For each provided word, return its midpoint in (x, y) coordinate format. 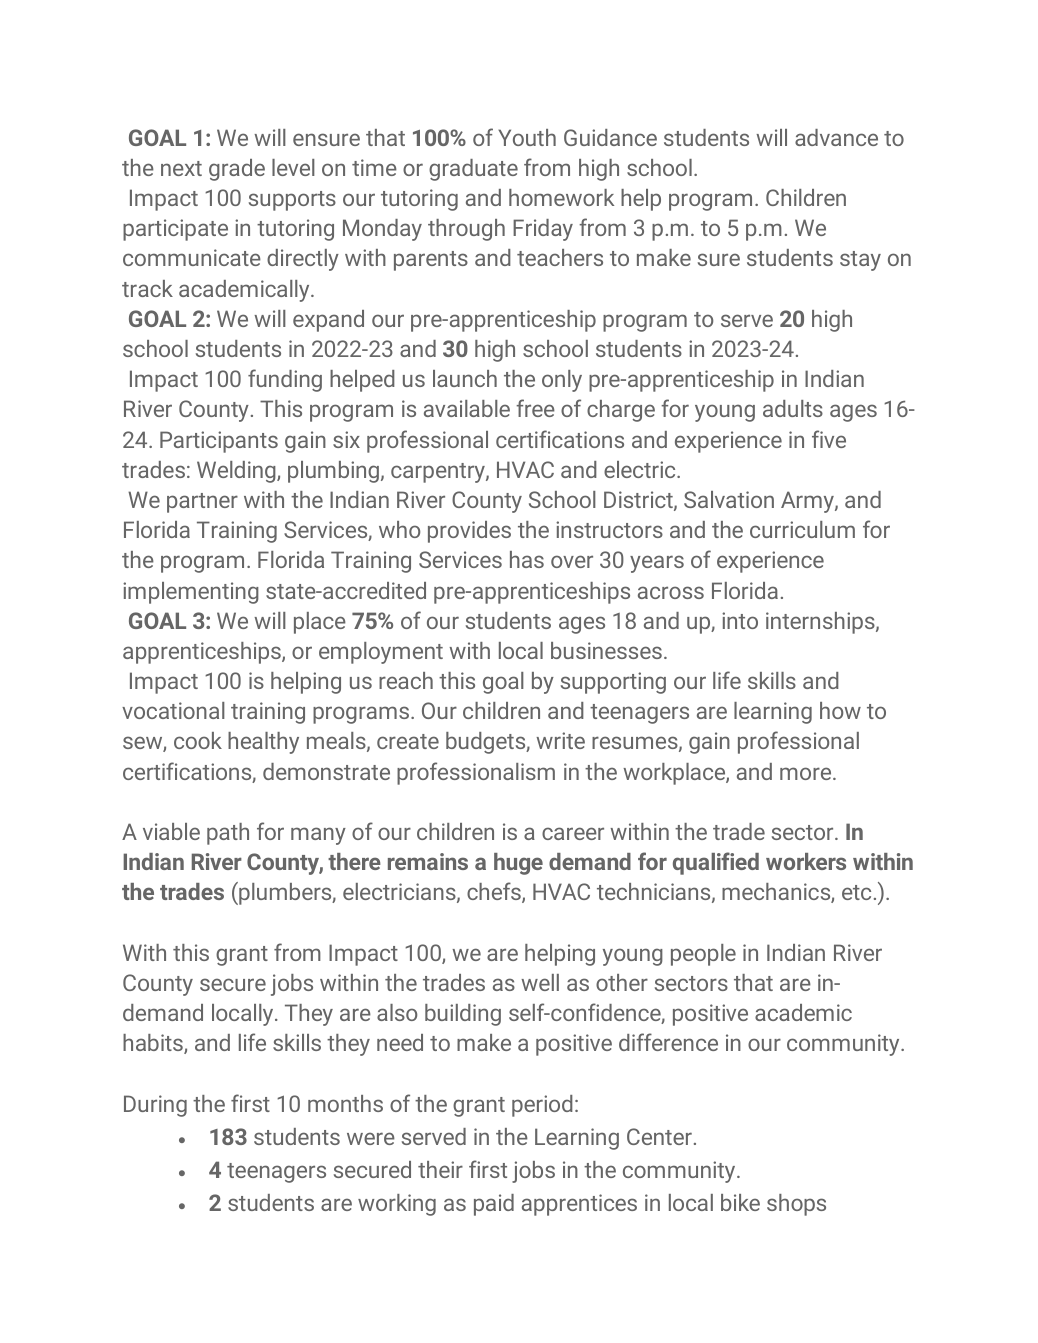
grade (237, 170)
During (155, 1106)
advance (836, 137)
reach (406, 680)
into (740, 620)
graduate (473, 170)
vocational (173, 710)
